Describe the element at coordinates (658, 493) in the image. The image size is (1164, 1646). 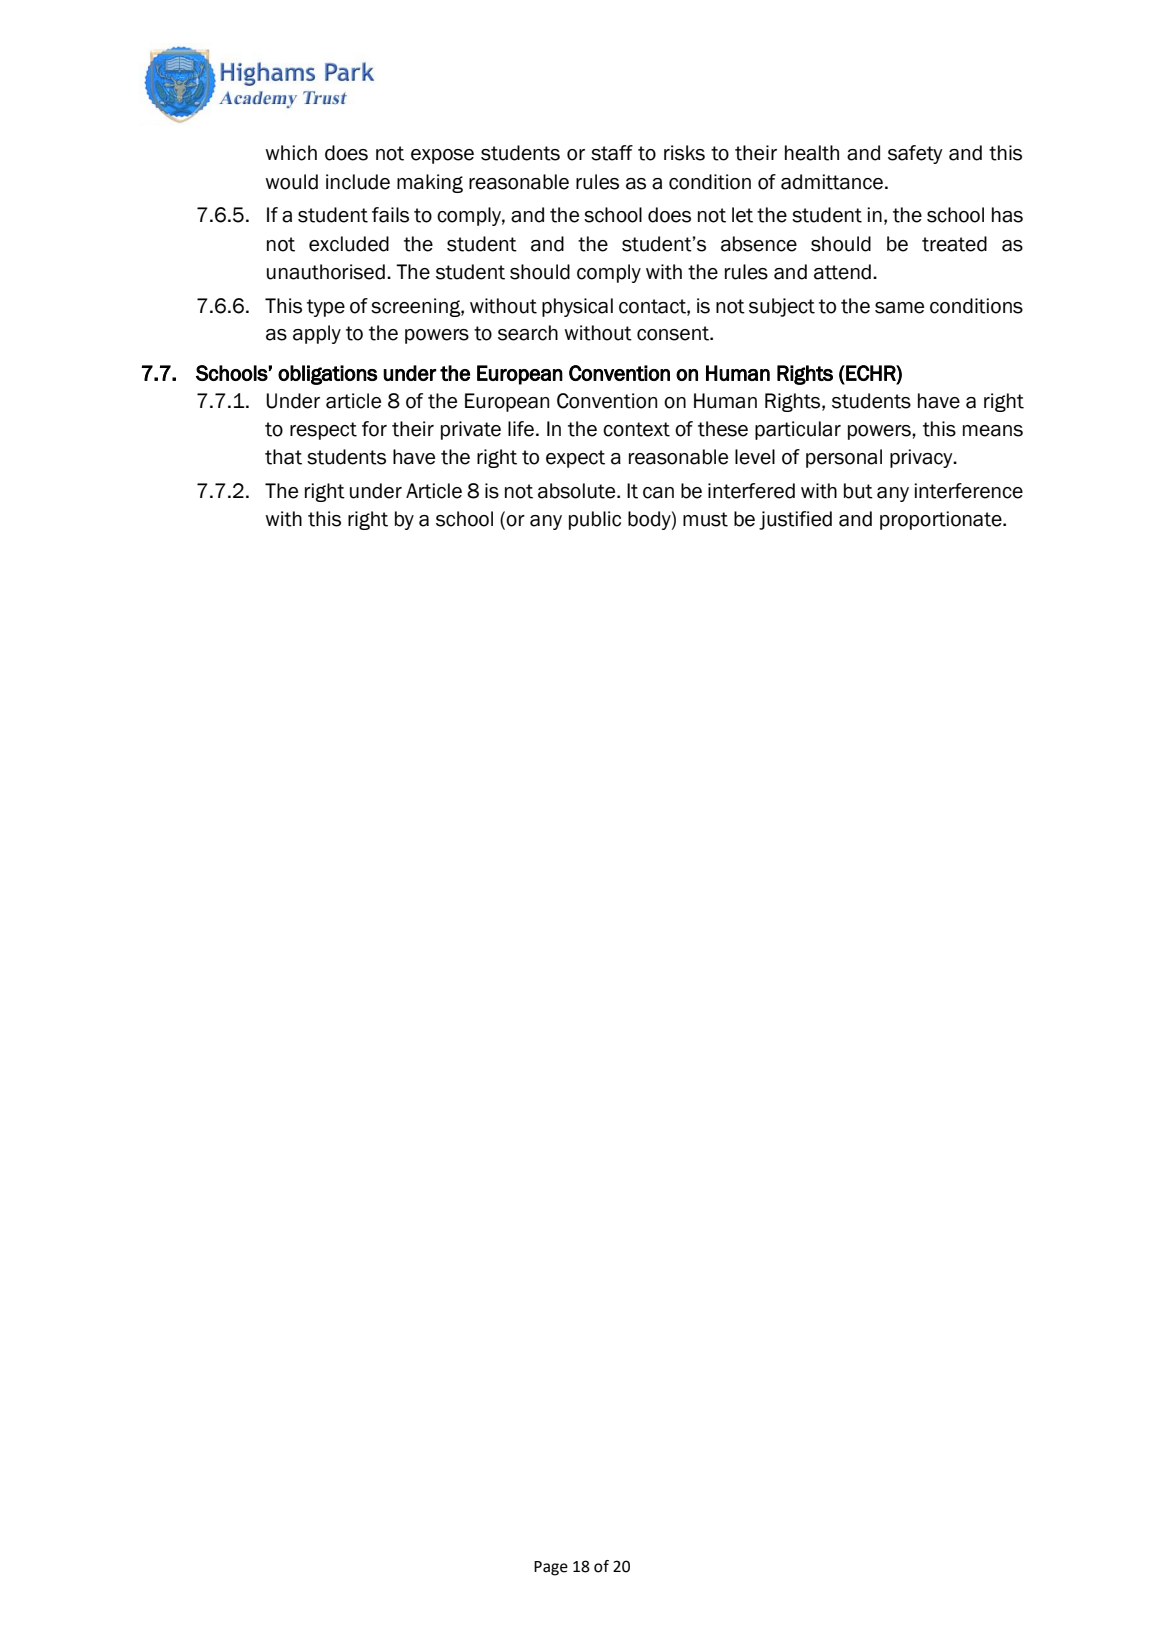
I see `can` at that location.
